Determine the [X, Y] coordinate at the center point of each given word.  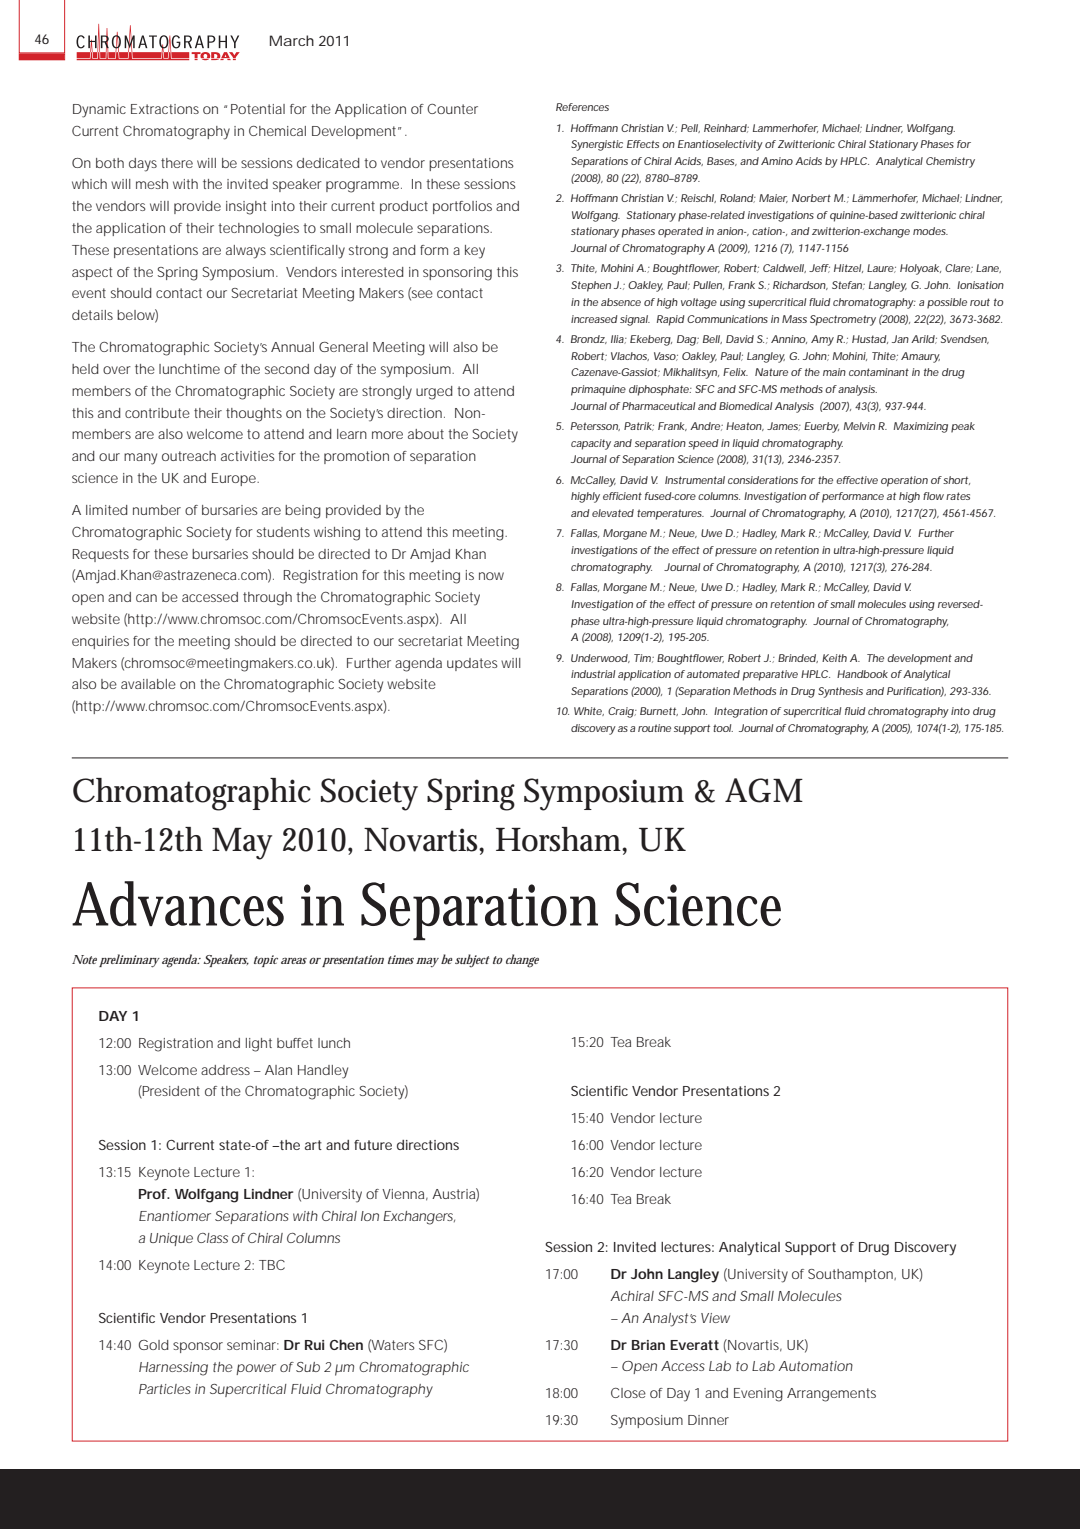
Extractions [165, 109]
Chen [346, 1345]
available [148, 684]
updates [472, 664]
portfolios [462, 207]
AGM [764, 790]
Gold [154, 1345]
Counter [452, 109]
